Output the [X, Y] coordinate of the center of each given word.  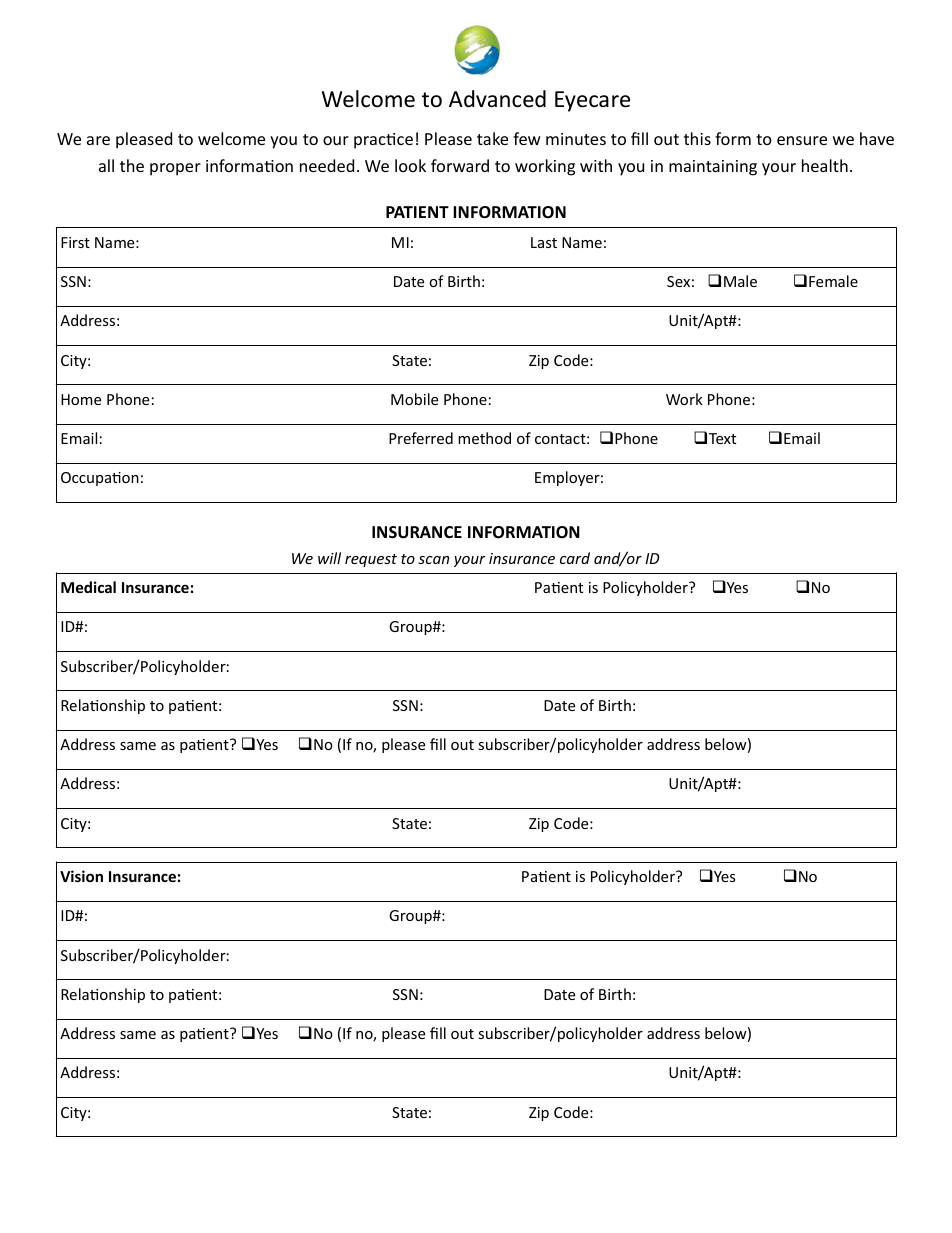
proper [175, 169]
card [575, 558]
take [492, 138]
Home [81, 399]
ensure [802, 140]
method [484, 438]
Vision [81, 876]
